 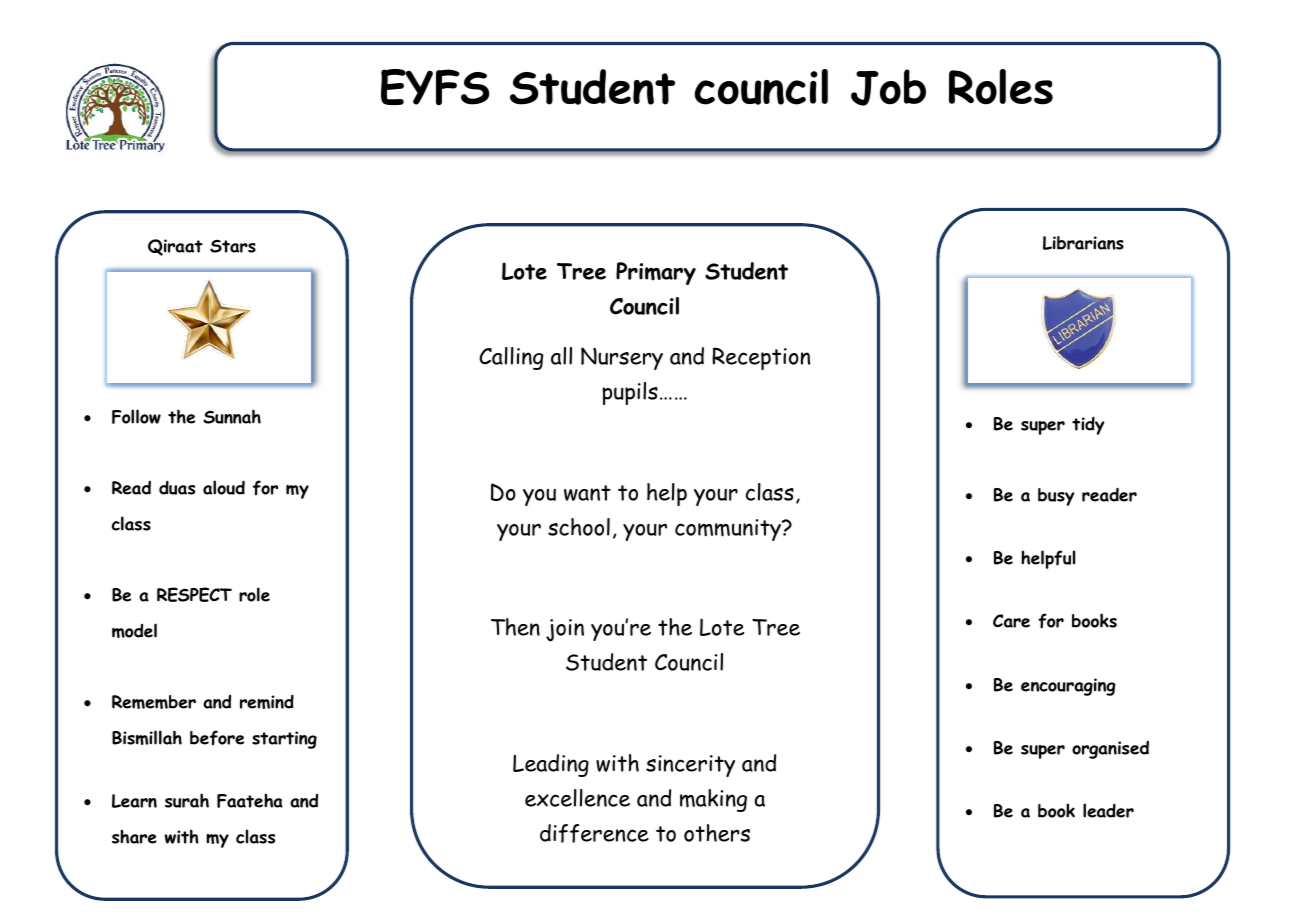 I want to click on busy, so click(x=1056, y=497).
